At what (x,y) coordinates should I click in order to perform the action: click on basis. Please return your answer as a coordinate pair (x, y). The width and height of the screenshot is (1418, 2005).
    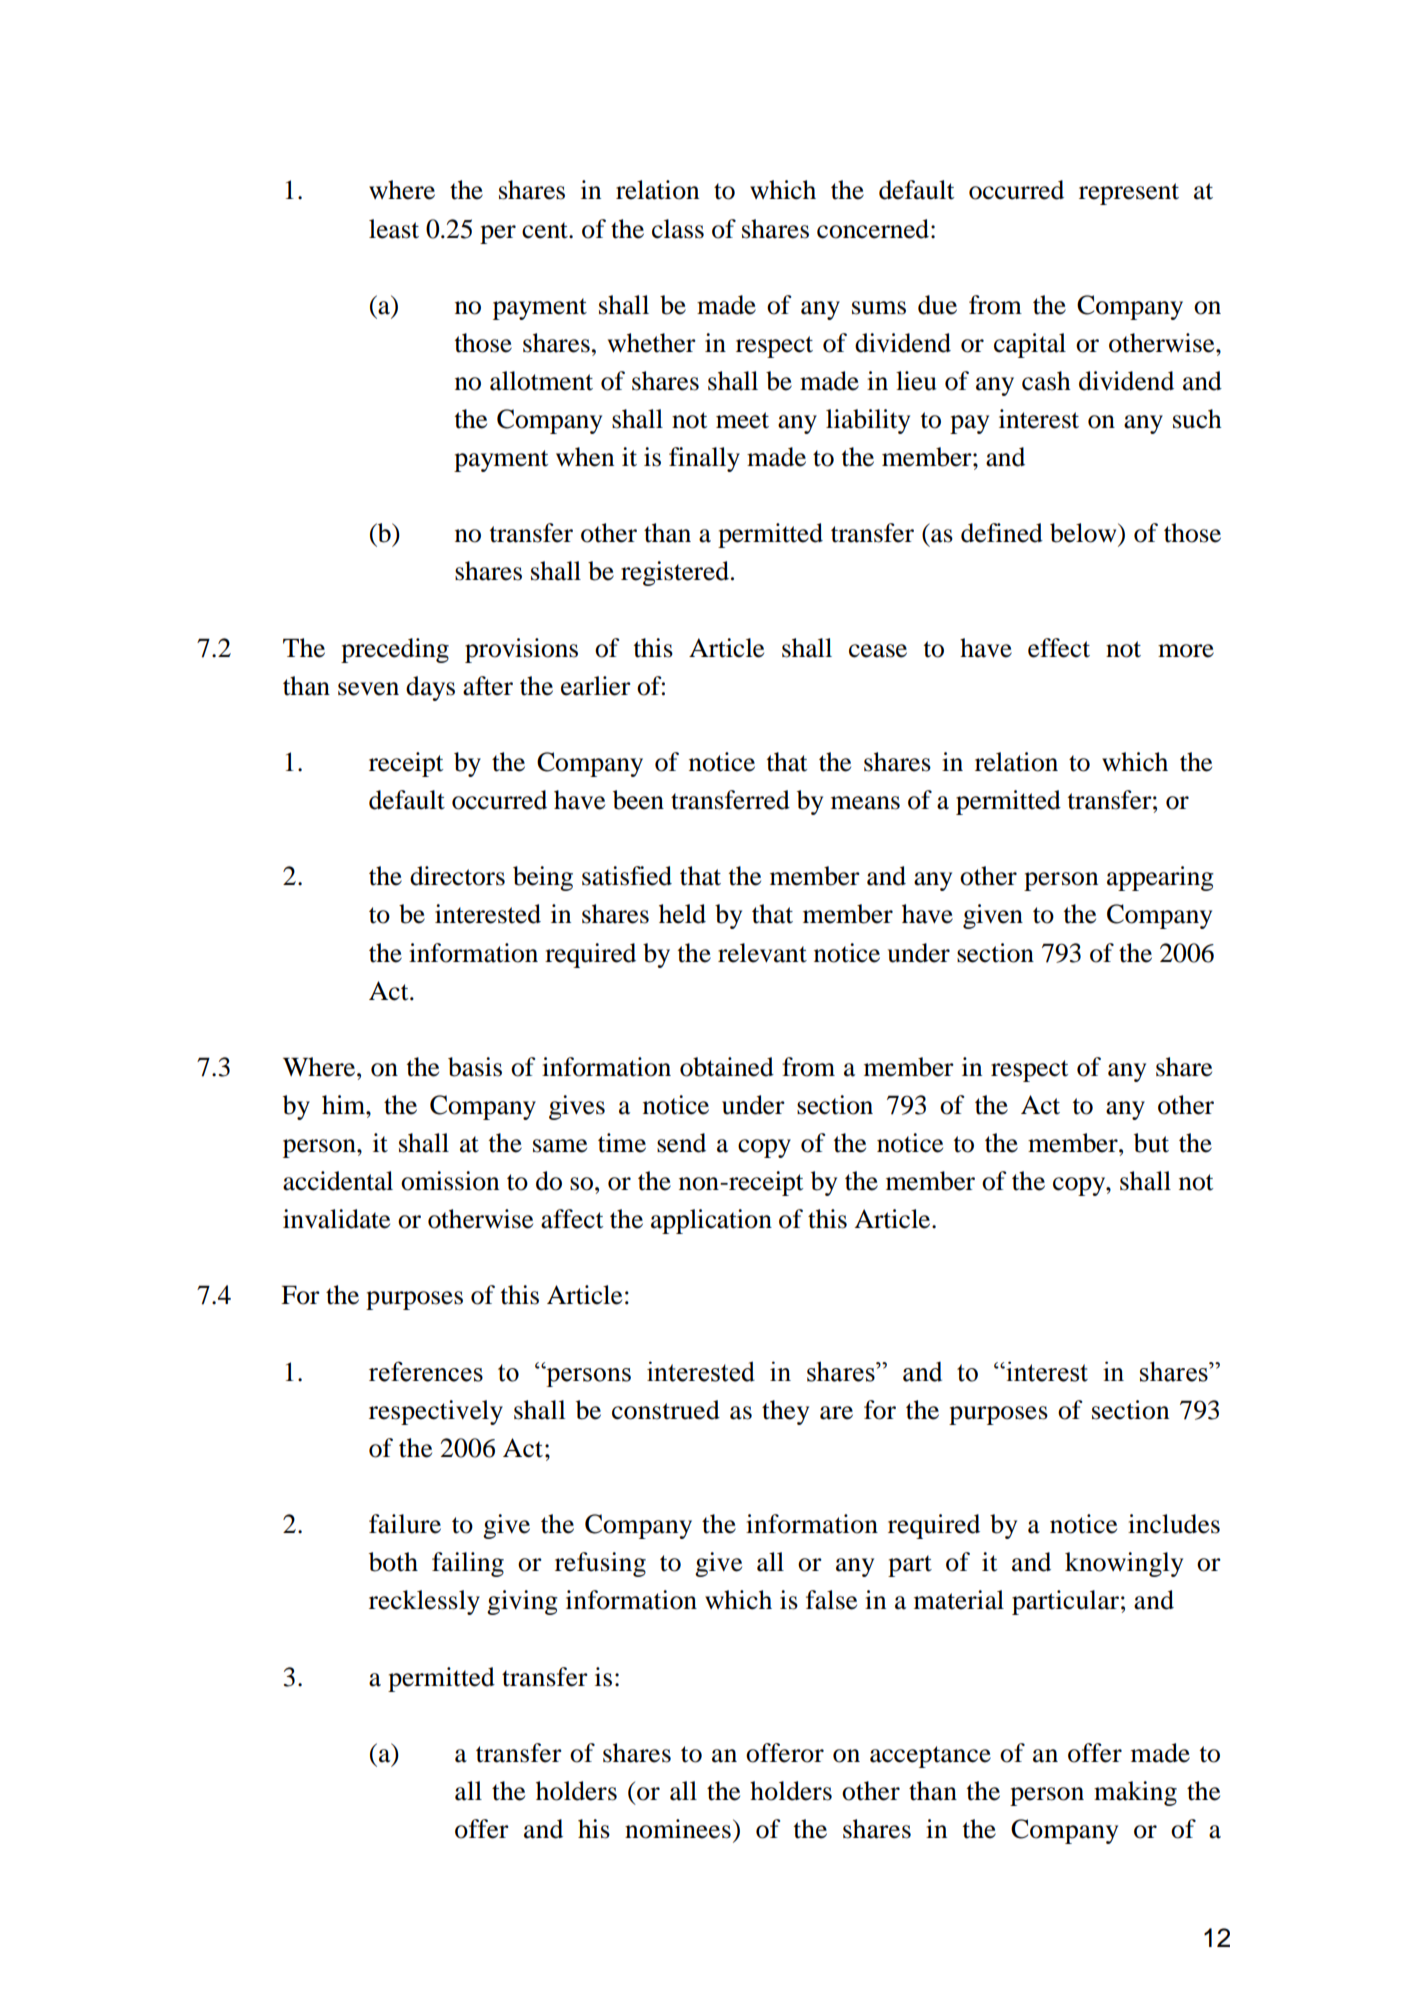
    Looking at the image, I should click on (475, 1067).
